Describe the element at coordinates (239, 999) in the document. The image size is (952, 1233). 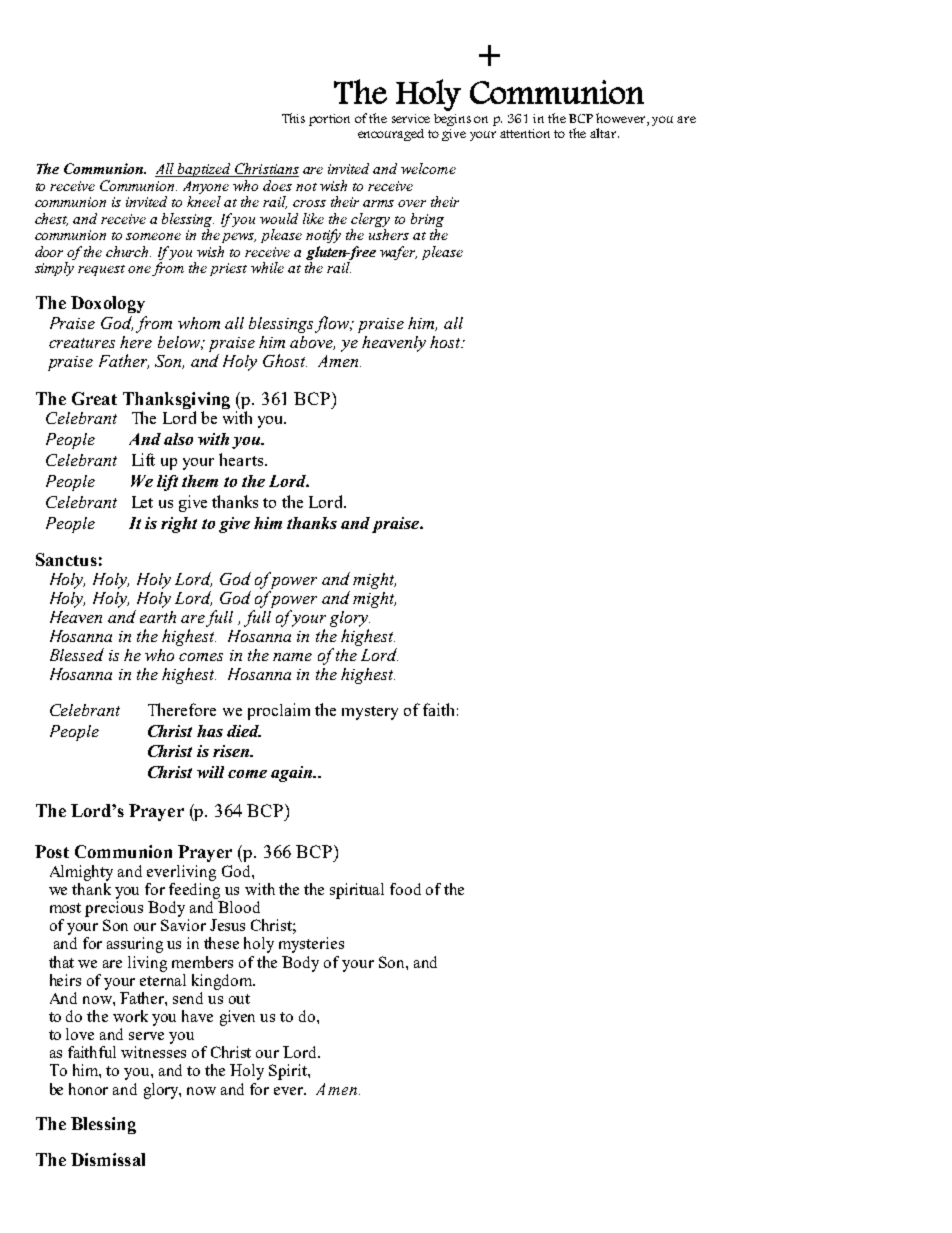
I see `out` at that location.
